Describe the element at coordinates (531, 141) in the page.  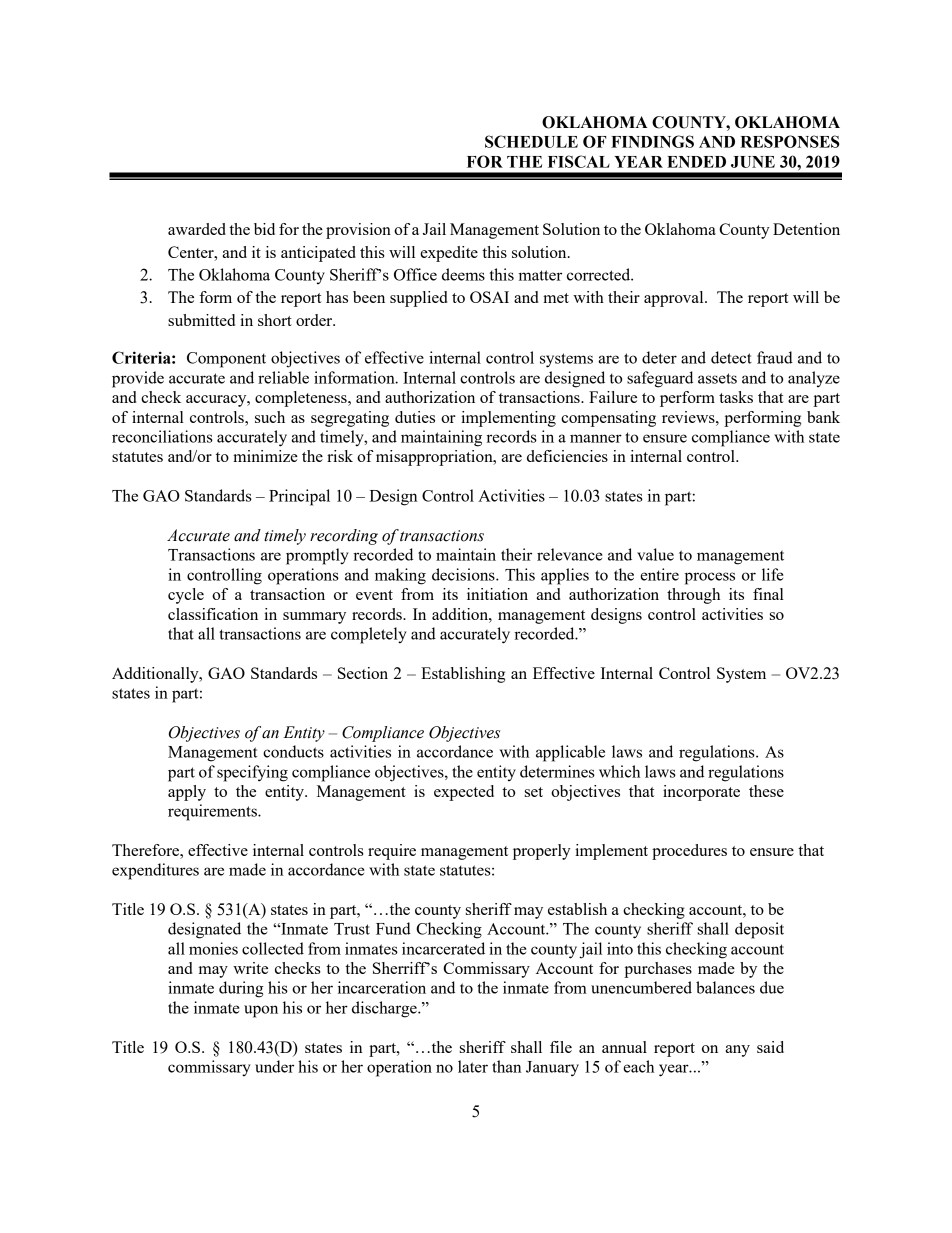
I see `SCHEDULE` at that location.
